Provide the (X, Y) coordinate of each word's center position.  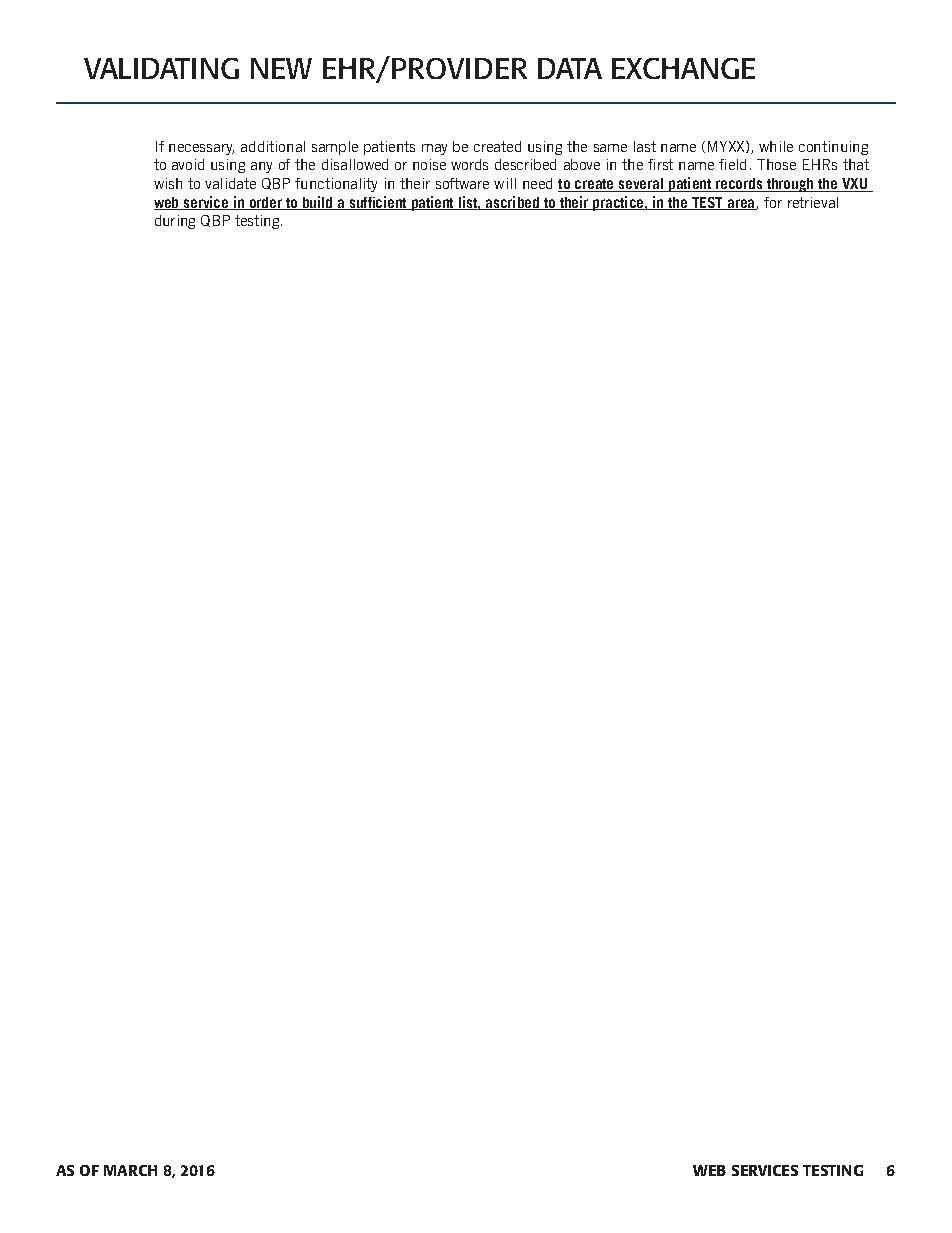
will (505, 183)
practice (618, 203)
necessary (201, 149)
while (776, 146)
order (266, 203)
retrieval (813, 202)
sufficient (378, 203)
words (469, 164)
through (790, 185)
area (741, 204)
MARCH (130, 1170)
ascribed (513, 203)
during (175, 222)
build (318, 203)
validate (230, 183)
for (773, 202)
